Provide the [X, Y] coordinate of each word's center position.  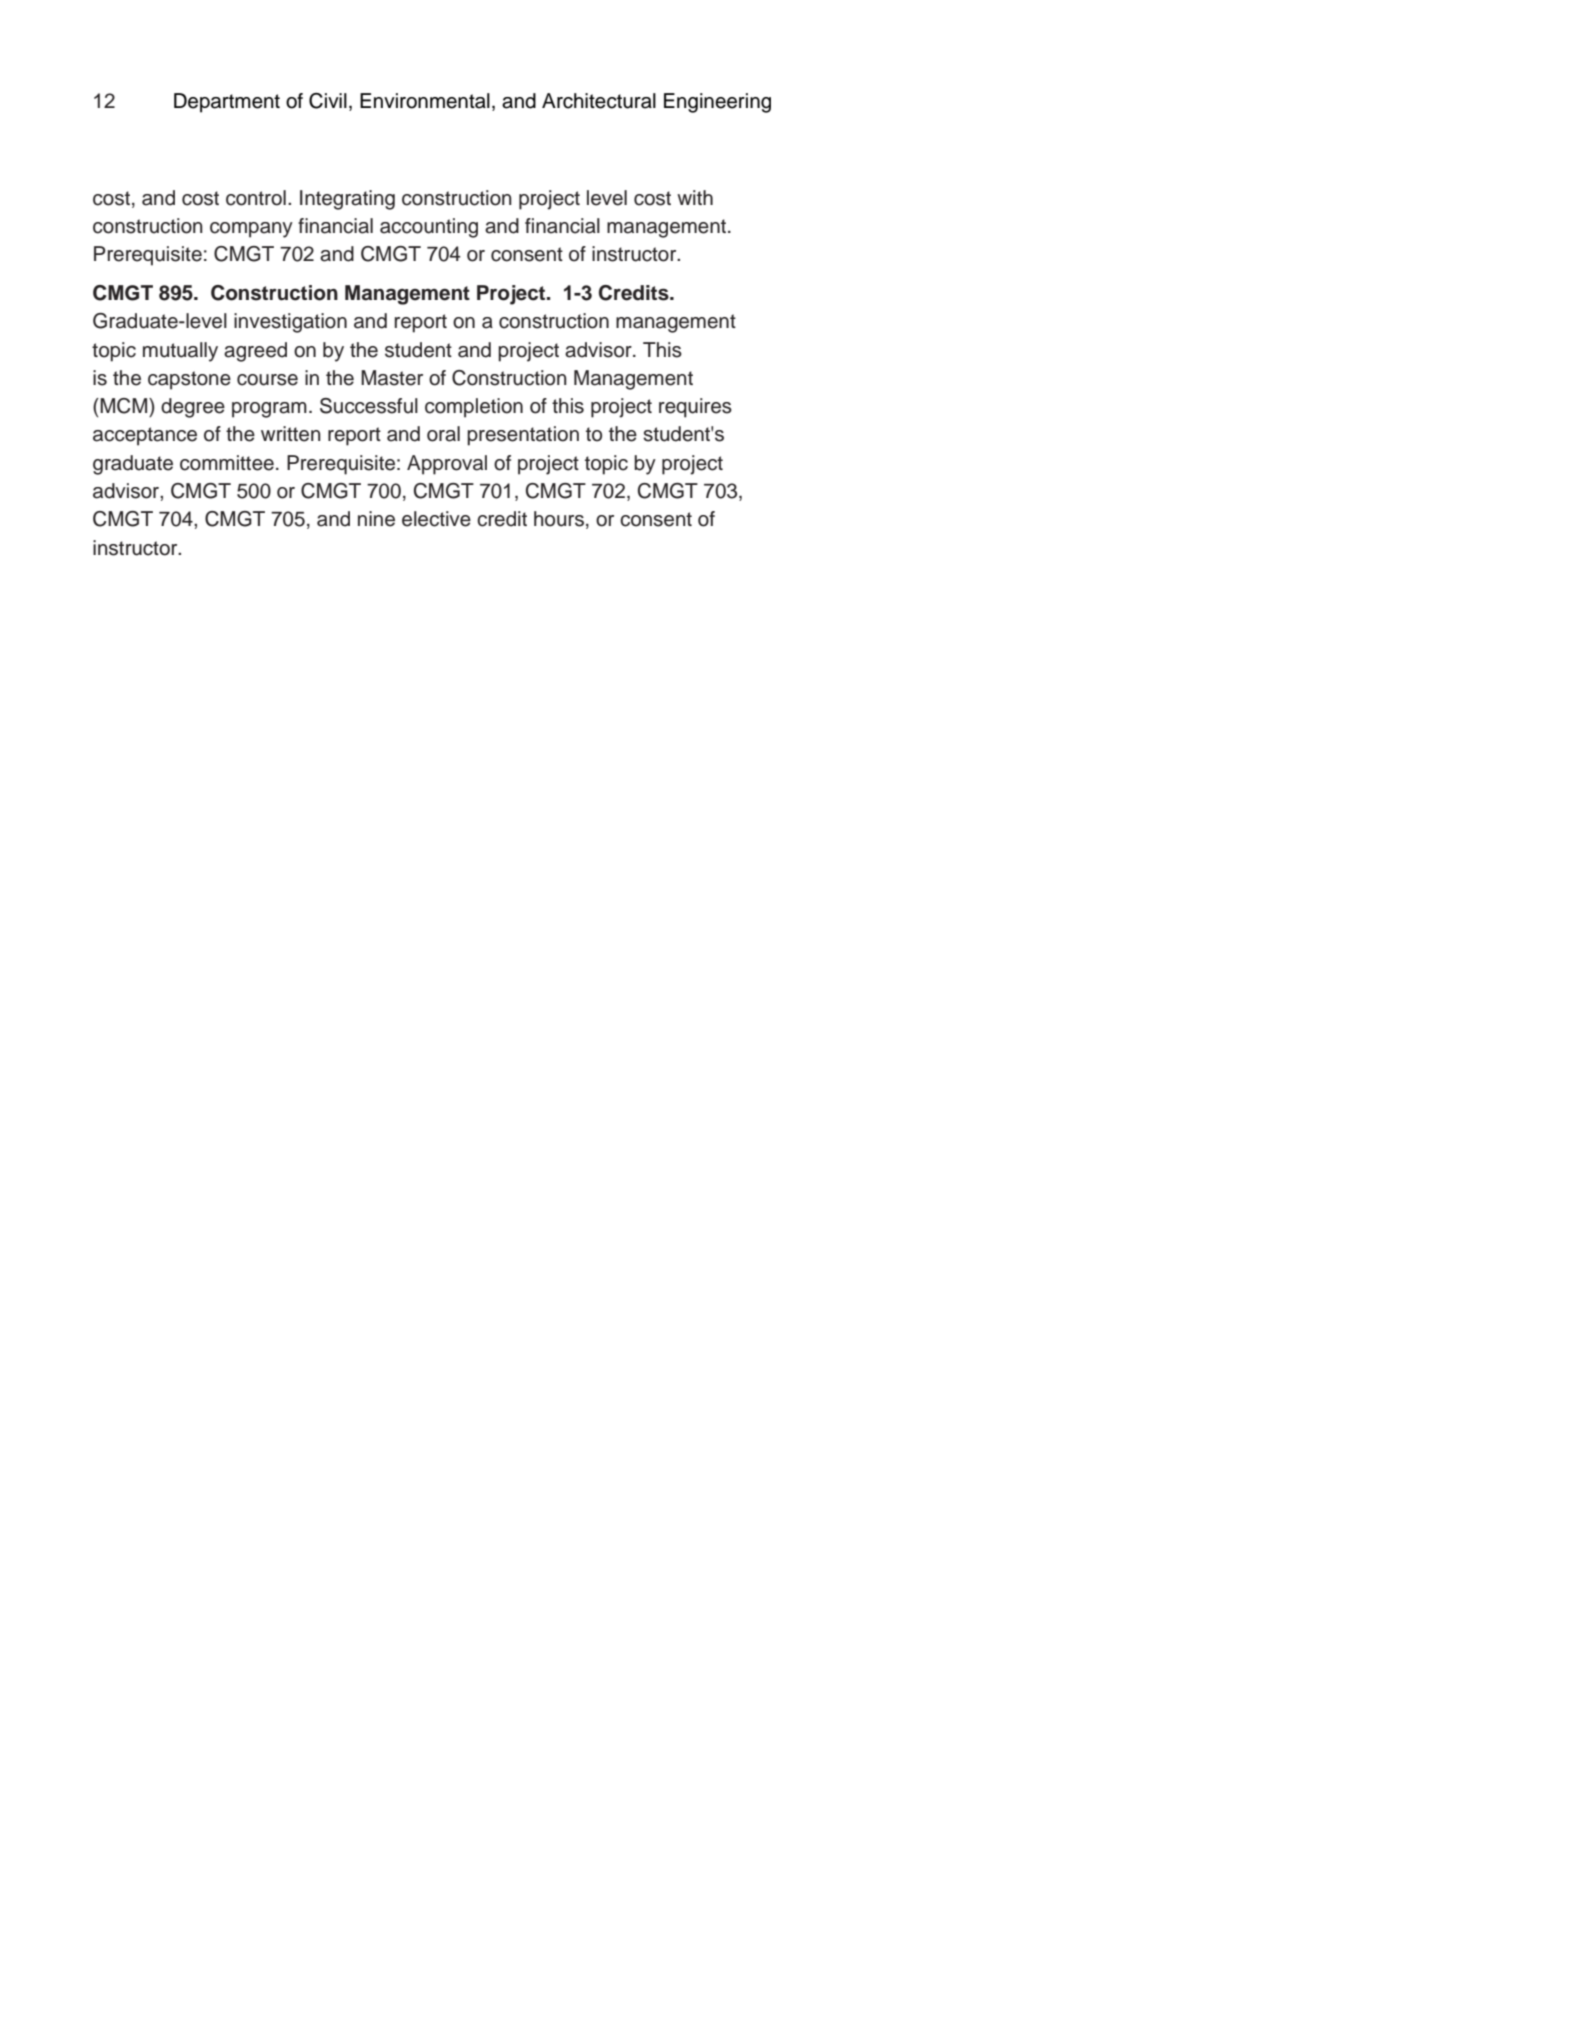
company [251, 230]
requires [695, 408]
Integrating [347, 200]
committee [227, 463]
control [256, 198]
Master [392, 378]
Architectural [599, 101]
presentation [523, 436]
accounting [429, 228]
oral [443, 434]
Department [227, 103]
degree [193, 408]
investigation [290, 323]
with [695, 197]
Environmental [425, 101]
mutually [180, 352]
